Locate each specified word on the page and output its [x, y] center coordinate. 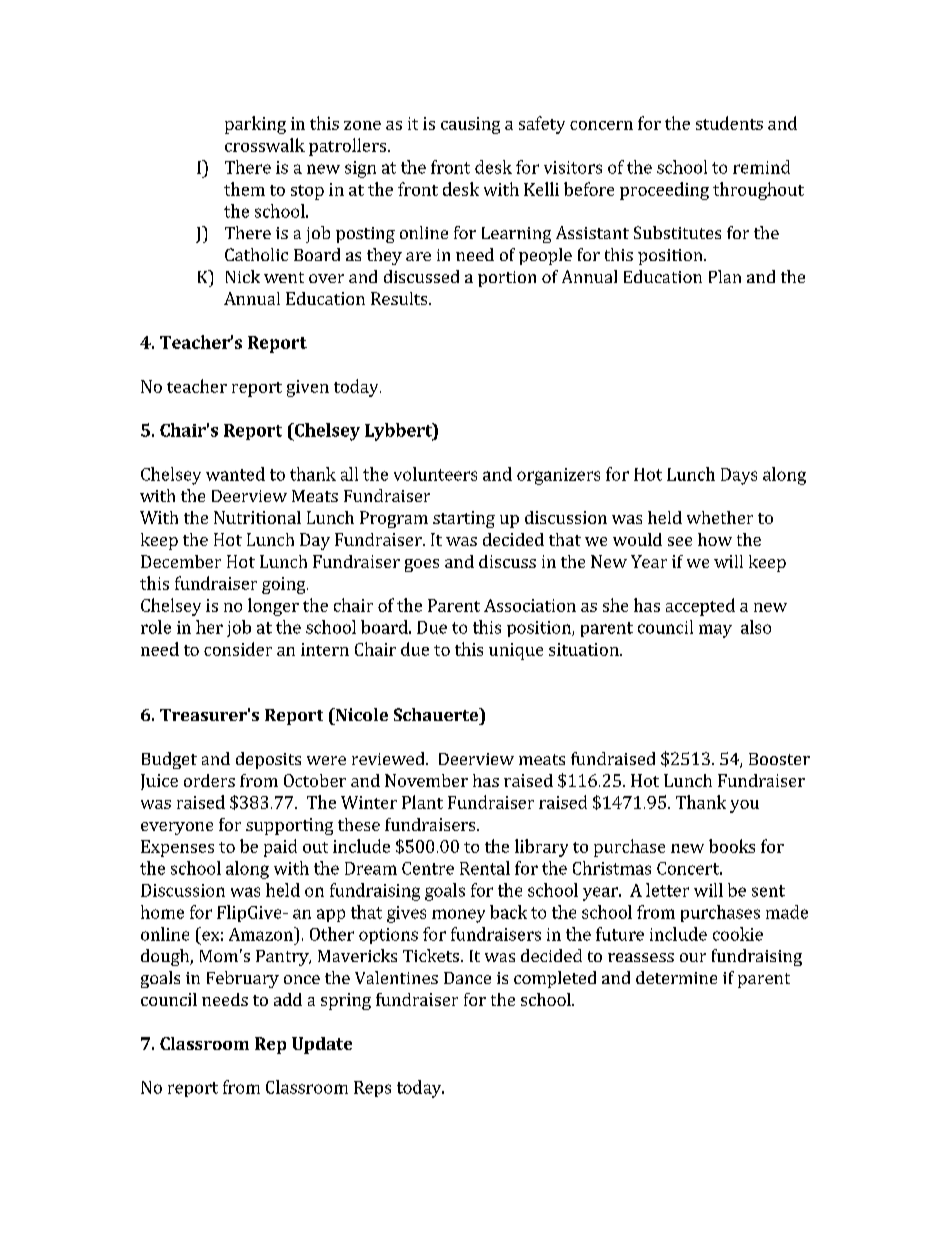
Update [322, 1045]
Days [739, 476]
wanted [235, 474]
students [729, 123]
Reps [372, 1089]
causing [470, 125]
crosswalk [265, 145]
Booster [779, 759]
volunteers [435, 474]
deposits [268, 760]
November [426, 780]
